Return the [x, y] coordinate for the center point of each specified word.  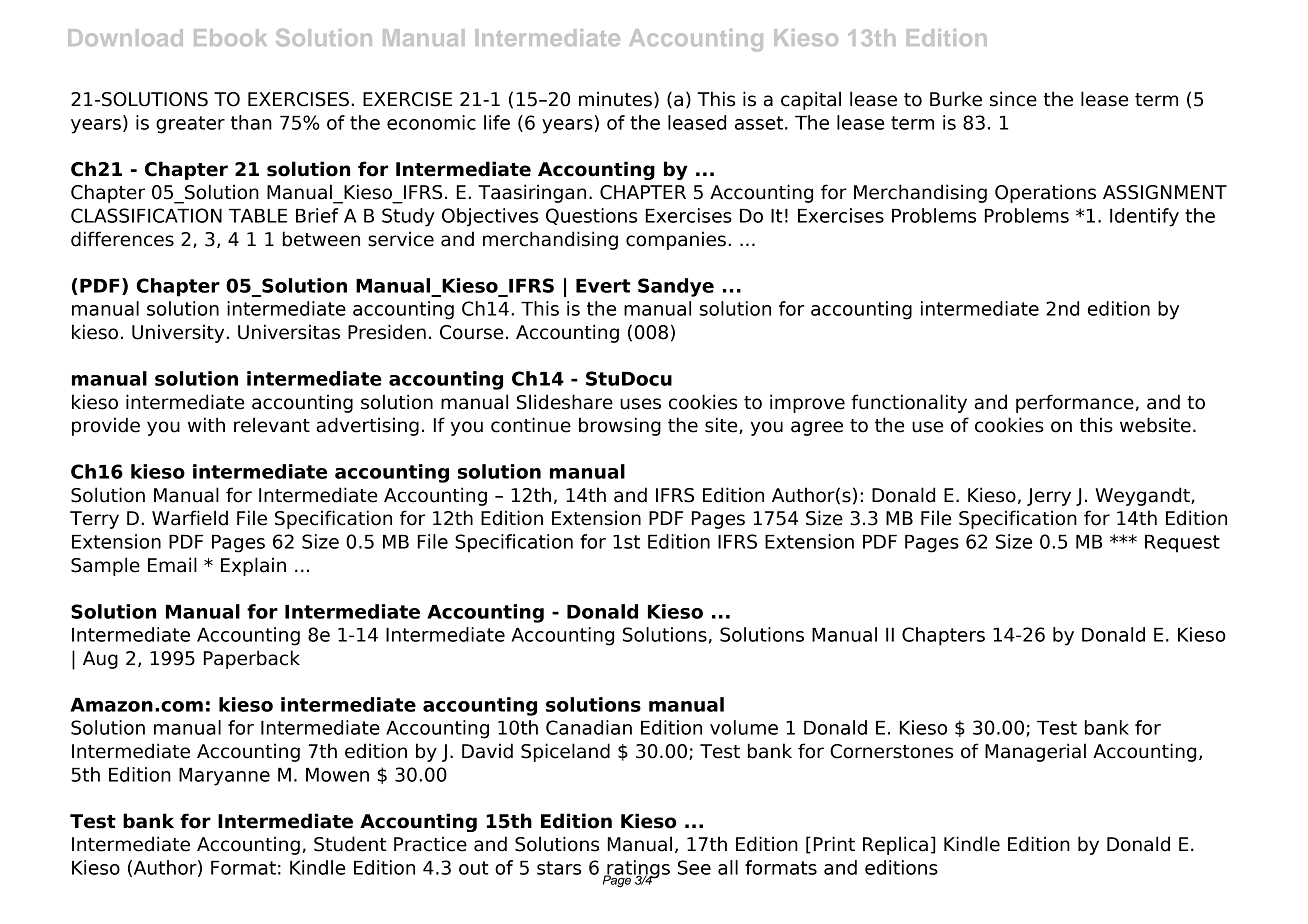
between [321, 239]
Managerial [1035, 752]
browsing [620, 426]
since [1013, 99]
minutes [615, 99]
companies [676, 240]
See [694, 867]
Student [350, 844]
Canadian [589, 727]
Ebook [230, 37]
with [206, 424]
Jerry [1049, 497]
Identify [1144, 217]
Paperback [251, 659]
